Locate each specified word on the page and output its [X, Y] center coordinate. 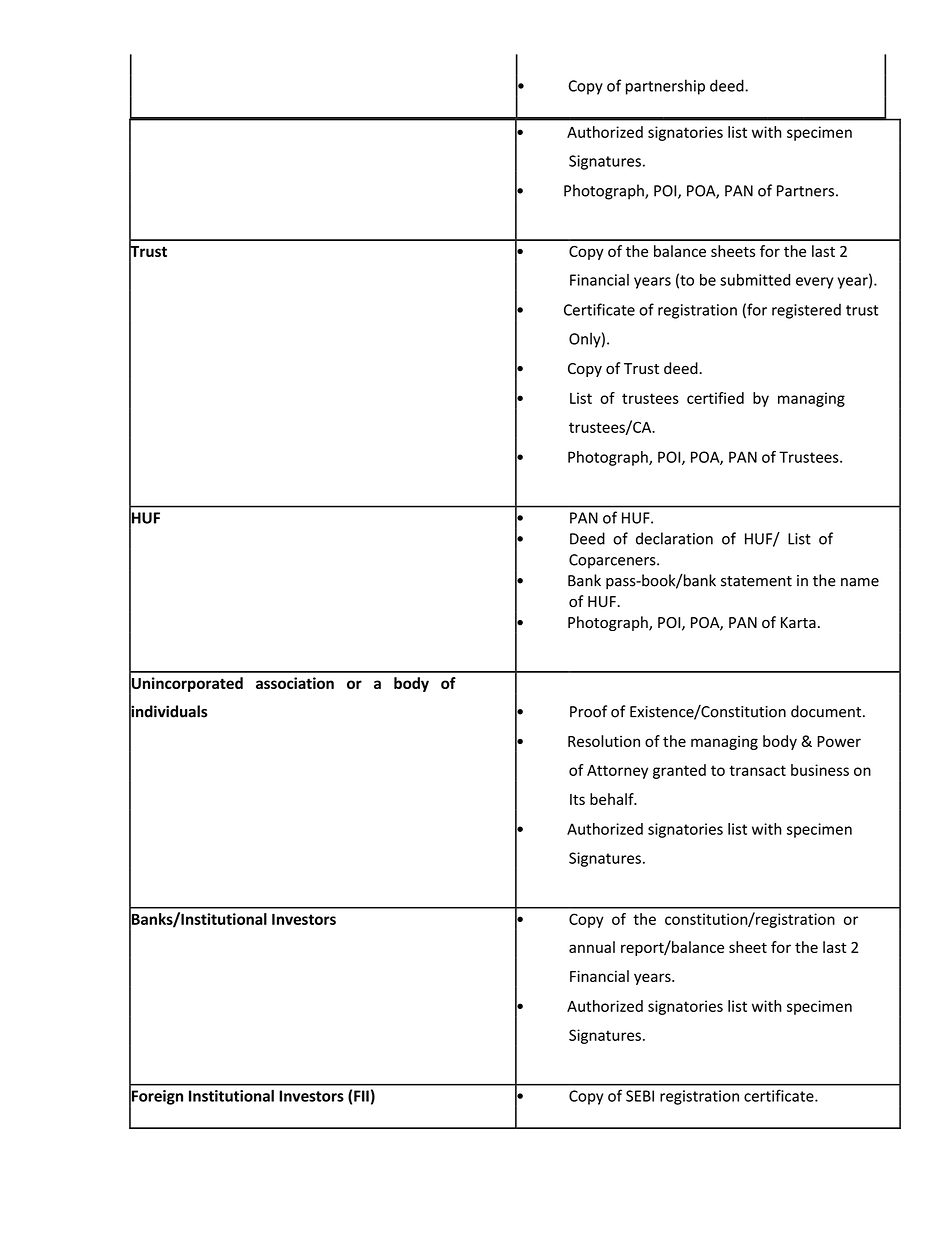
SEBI [640, 1096]
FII [361, 1096]
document [827, 711]
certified [715, 398]
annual [592, 947]
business [820, 770]
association [295, 683]
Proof [588, 711]
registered [806, 311]
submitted [755, 280]
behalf [613, 799]
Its [577, 799]
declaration [674, 538]
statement [756, 581]
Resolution [604, 741]
